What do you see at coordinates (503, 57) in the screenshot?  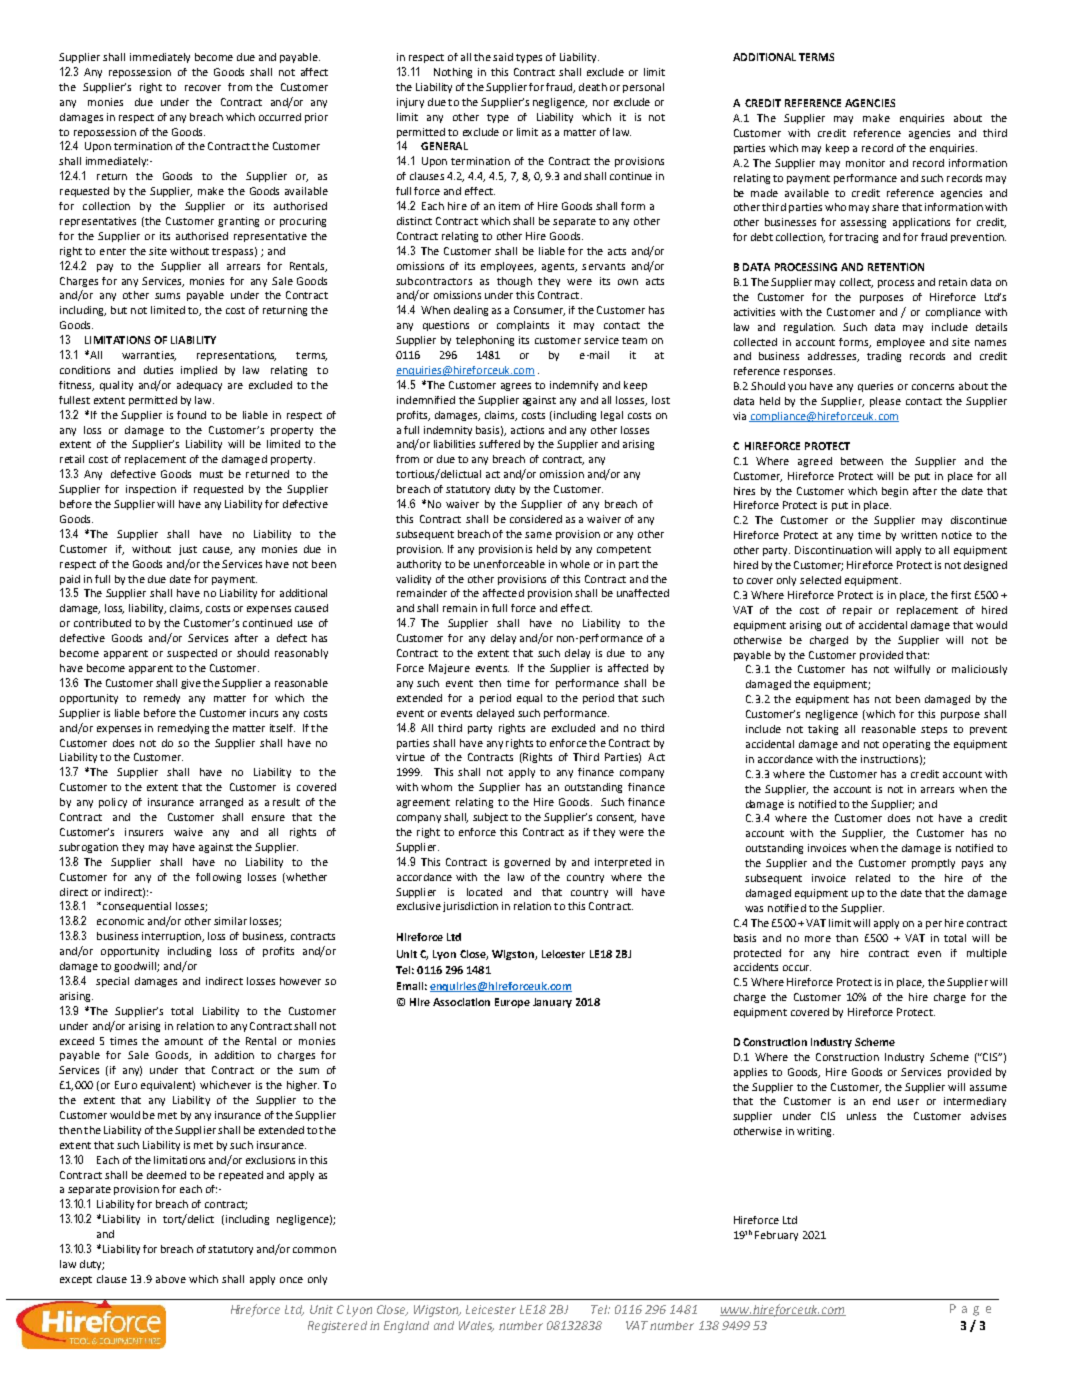 I see `said` at bounding box center [503, 57].
